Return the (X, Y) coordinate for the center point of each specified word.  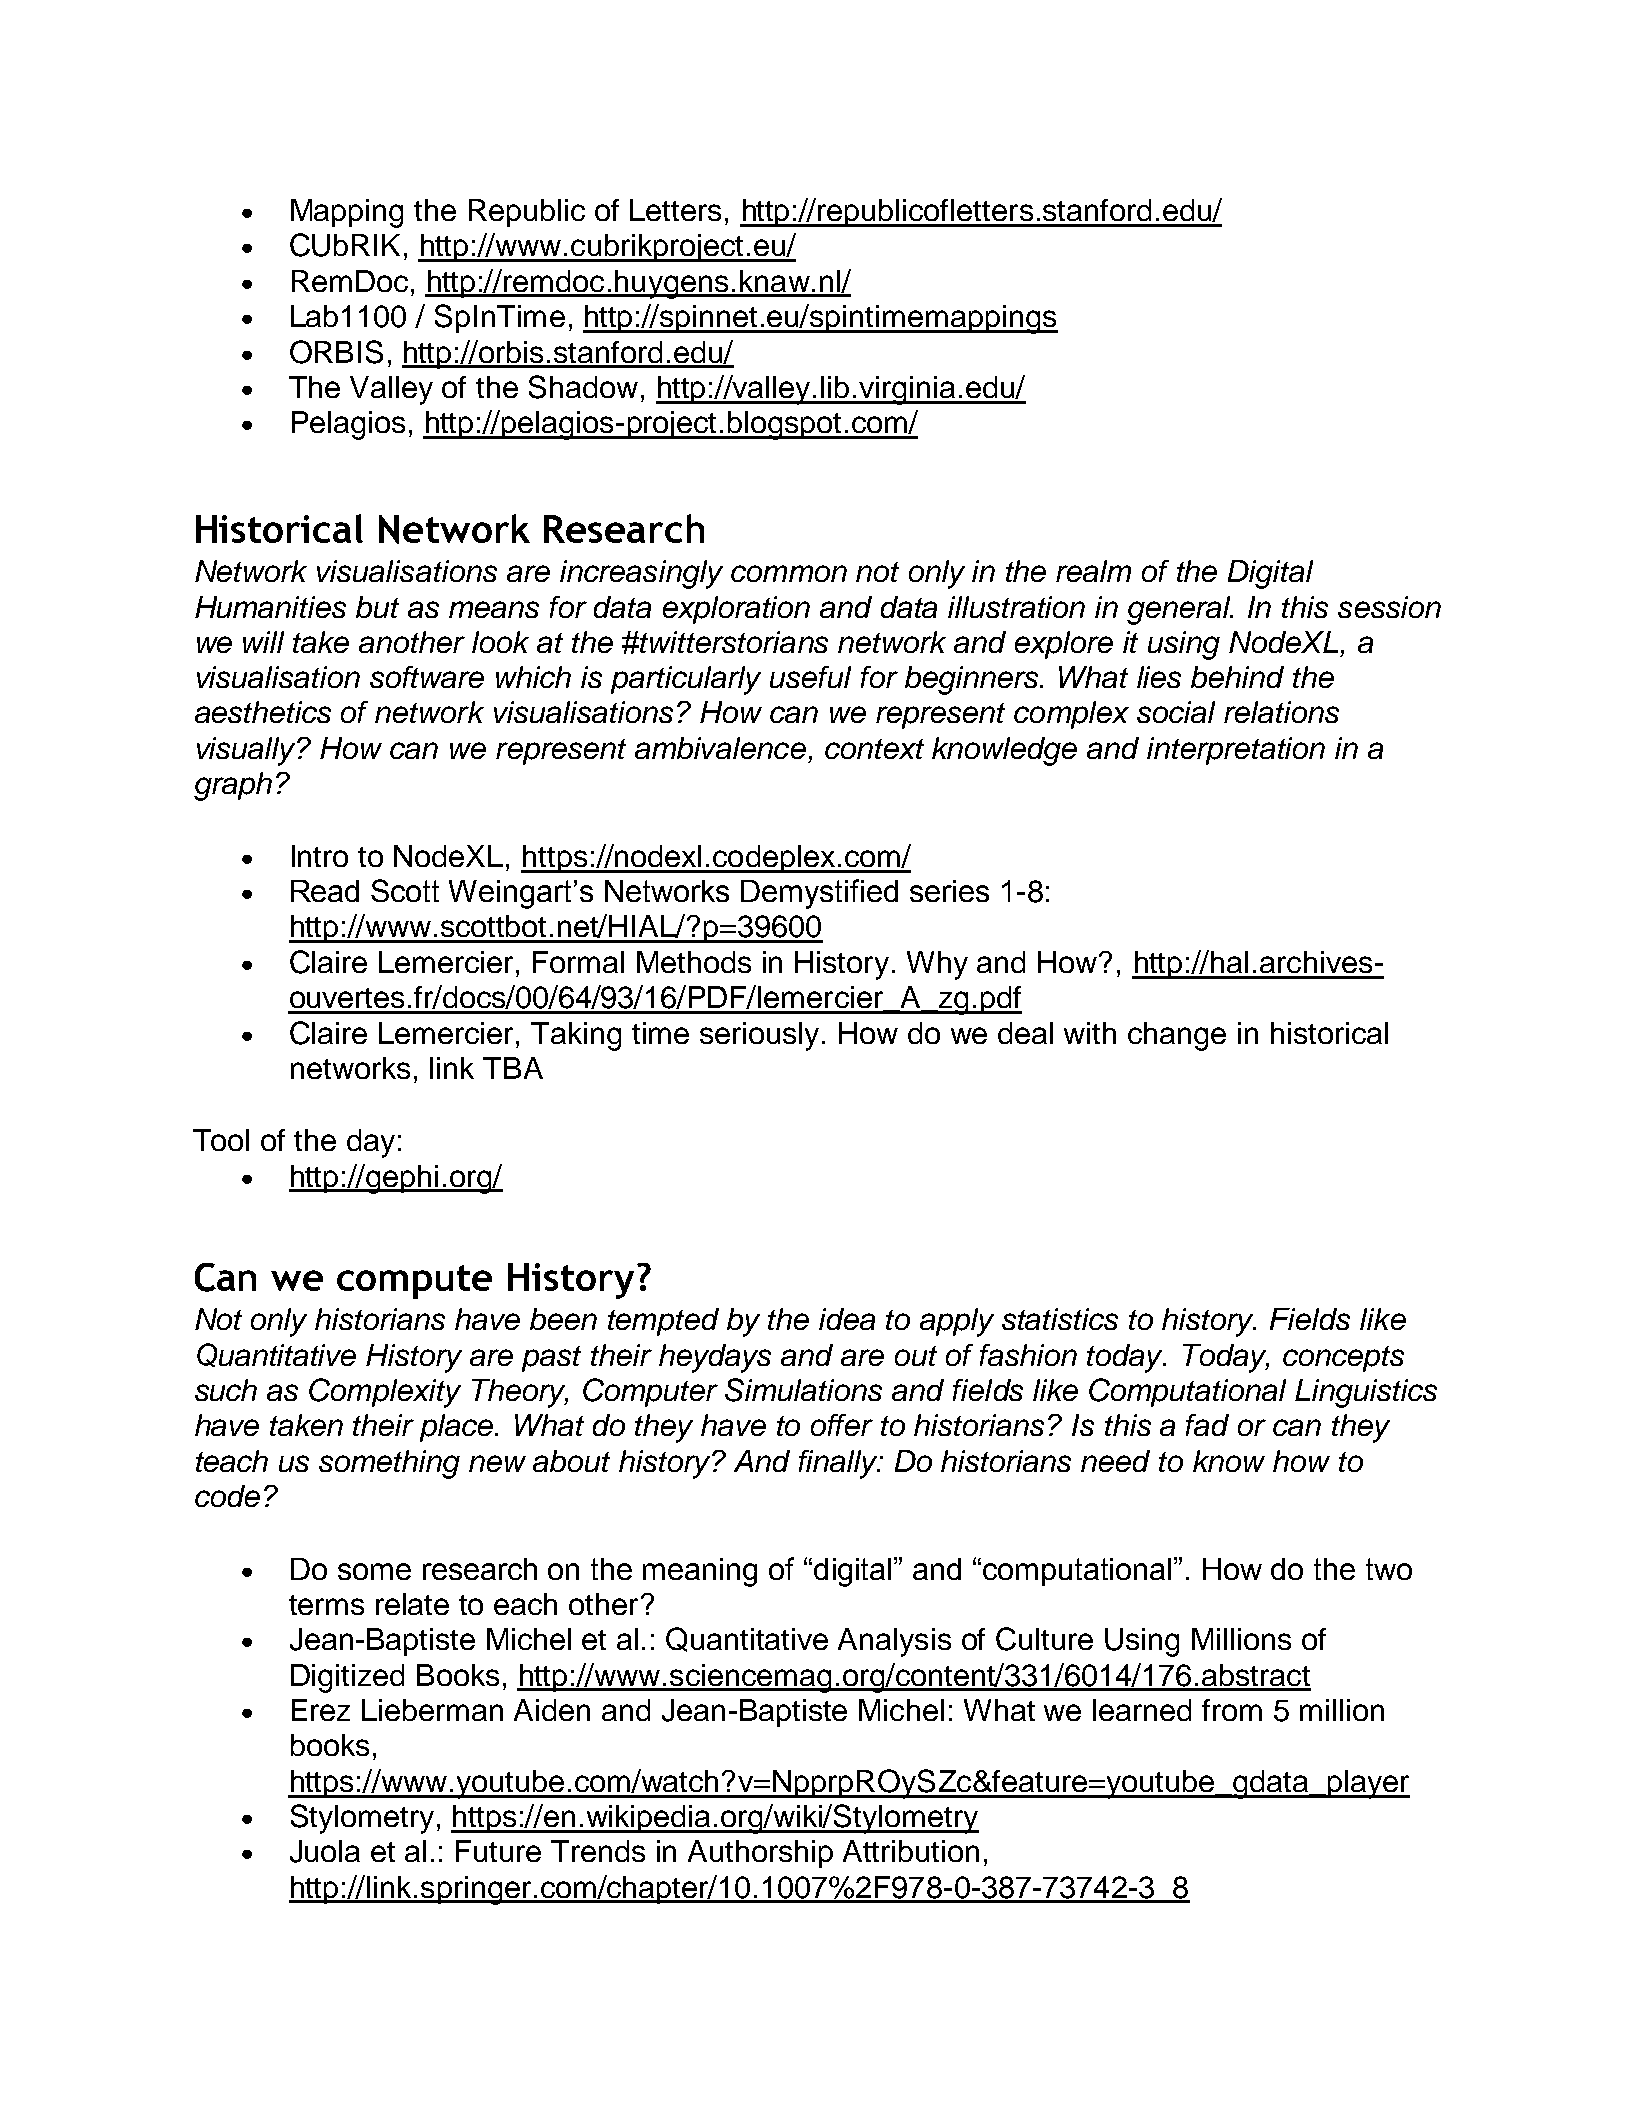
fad (1207, 1425)
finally (840, 1464)
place (458, 1428)
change (1177, 1036)
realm (1093, 571)
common (789, 573)
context (874, 749)
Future (498, 1851)
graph (233, 786)
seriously (759, 1036)
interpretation (1236, 751)
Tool (221, 1140)
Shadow (583, 387)
